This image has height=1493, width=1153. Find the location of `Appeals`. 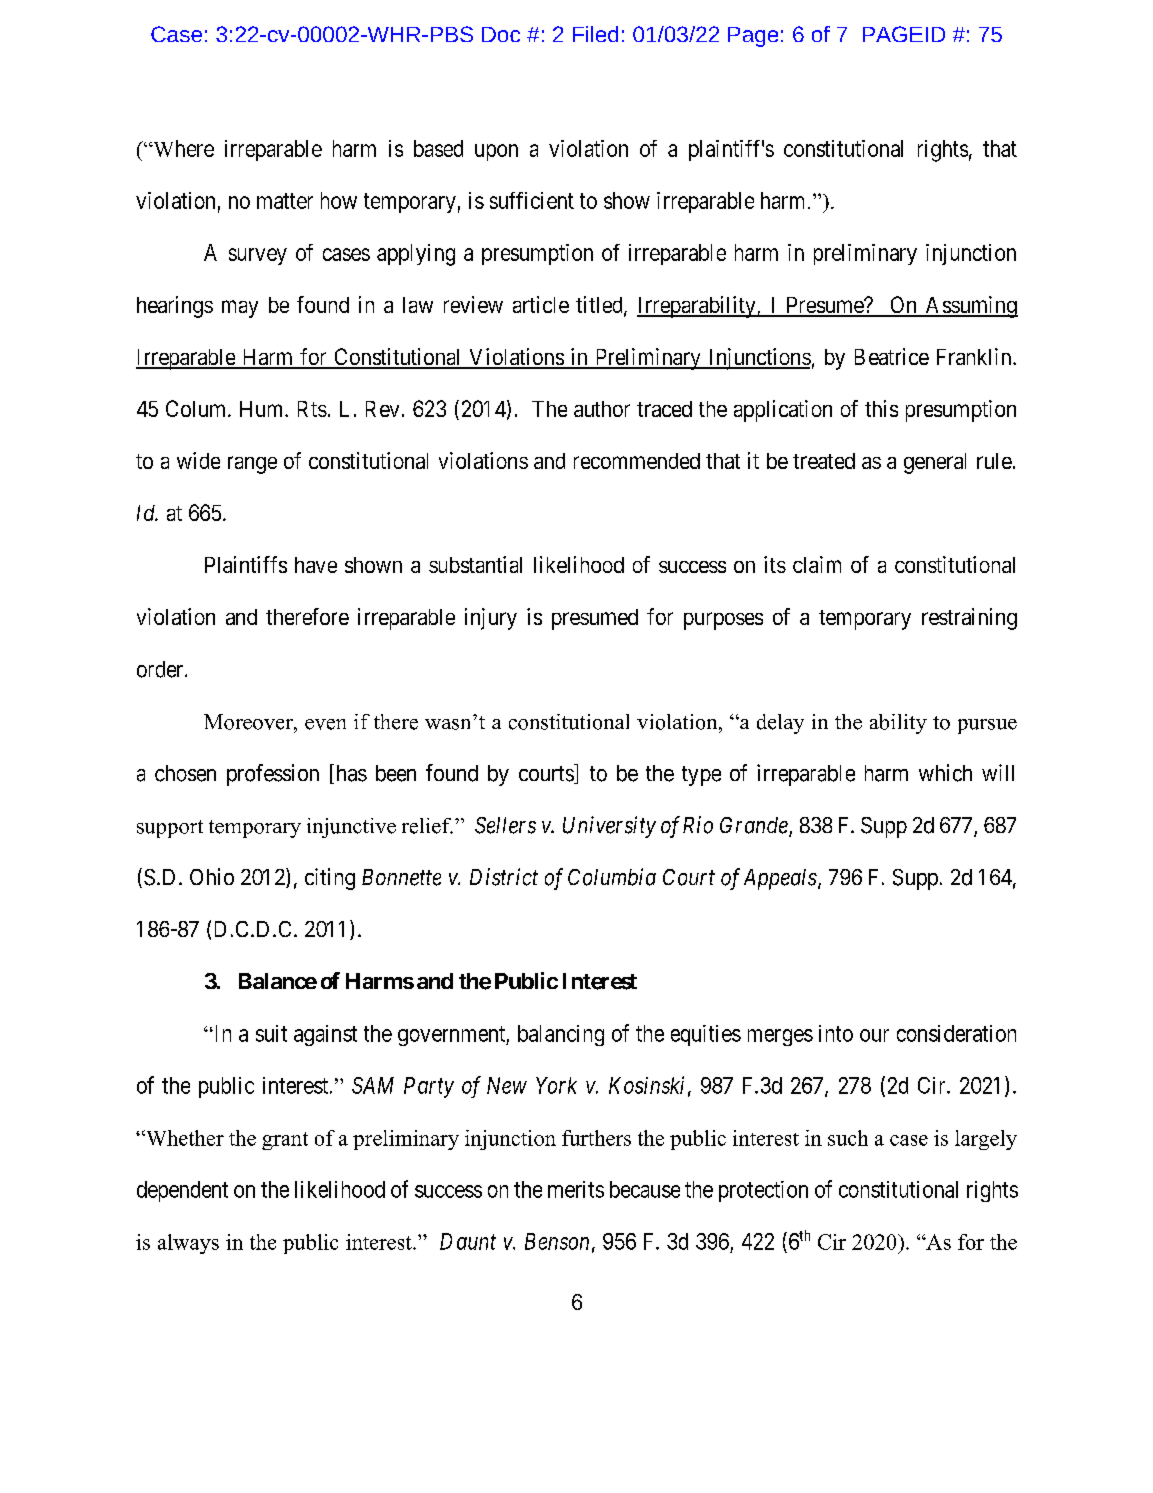

Appeals is located at coordinates (780, 879).
